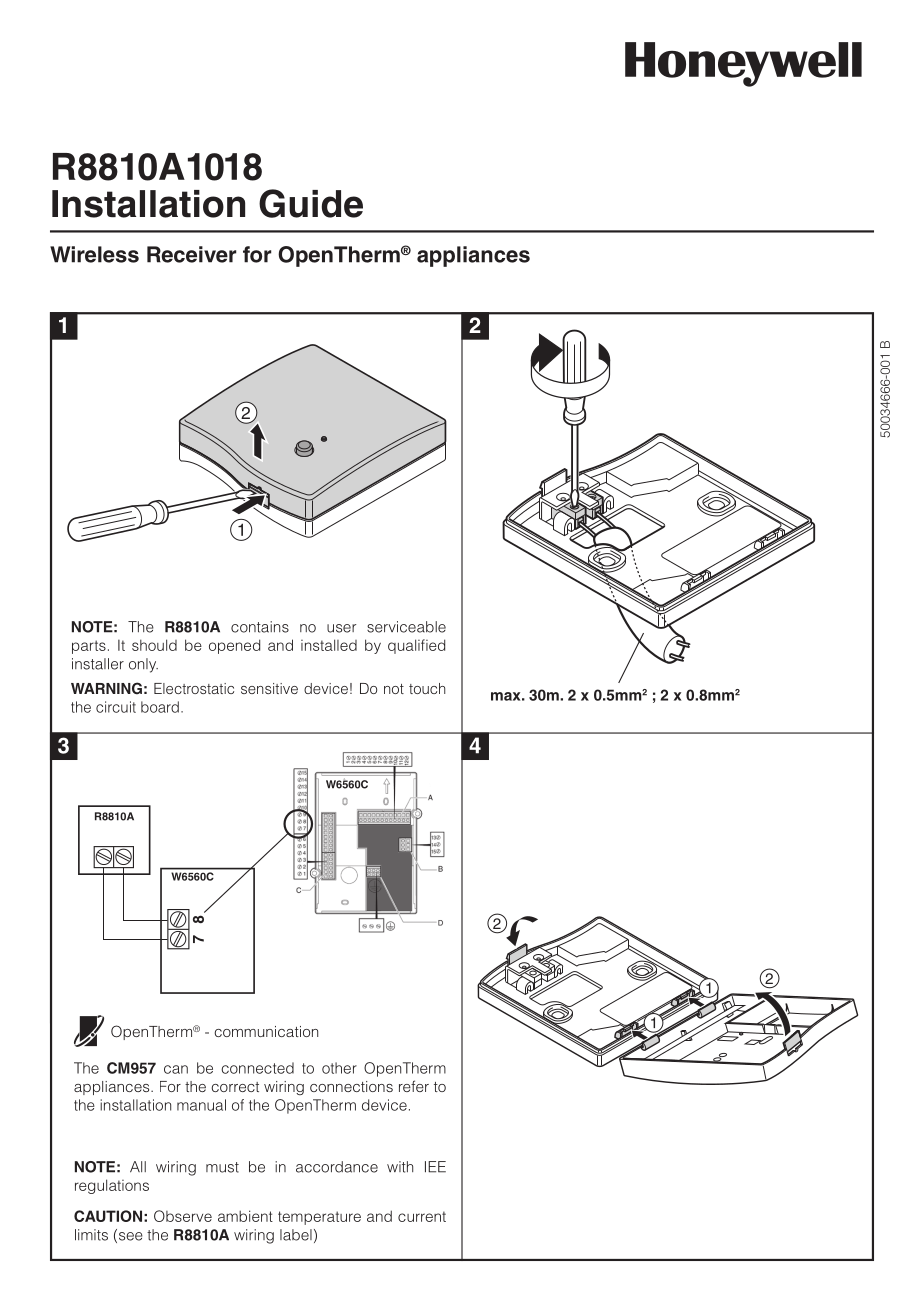  I want to click on Wireless, so click(94, 254).
